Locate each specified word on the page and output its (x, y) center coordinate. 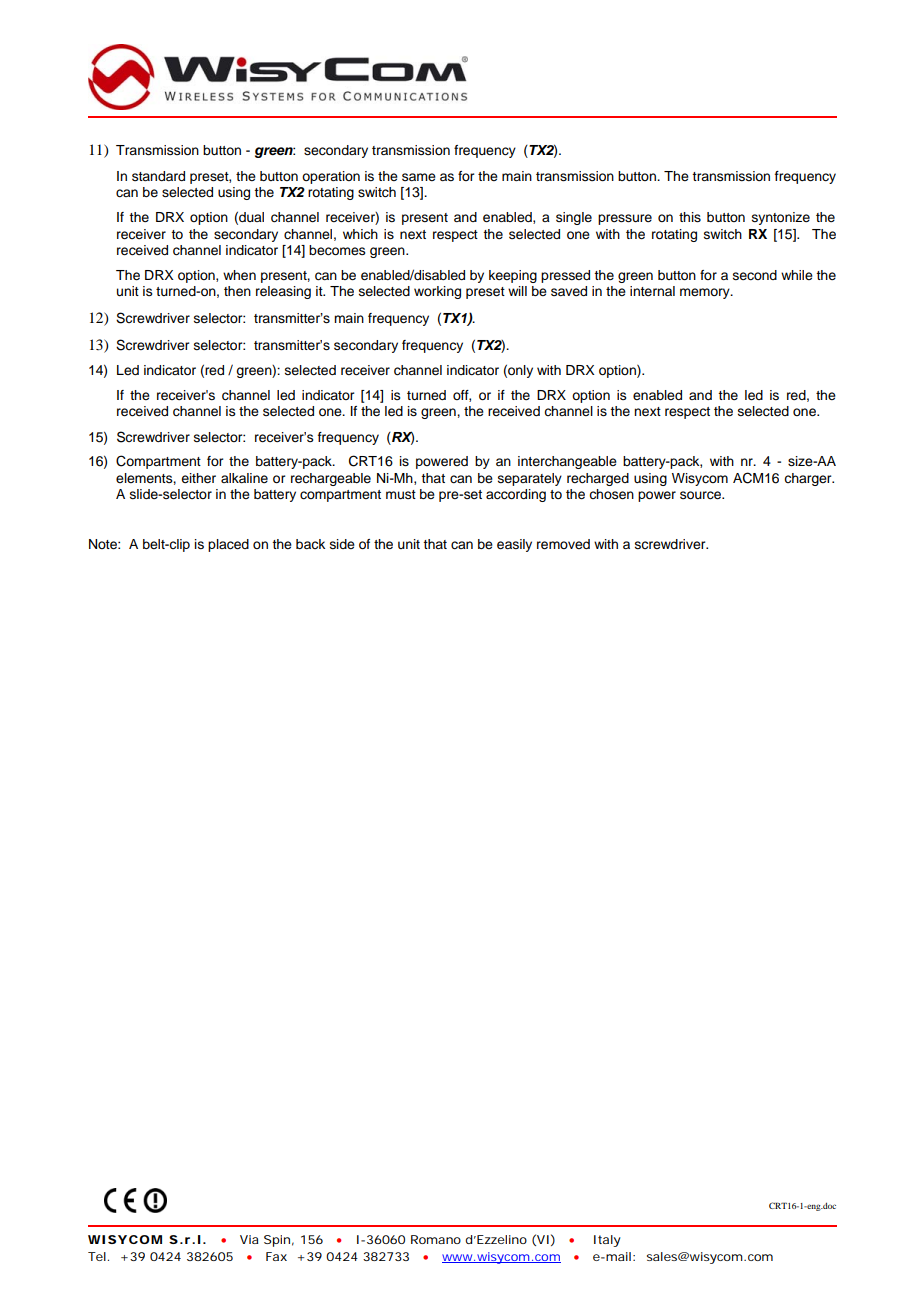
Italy (607, 1241)
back (310, 544)
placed (228, 545)
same (419, 177)
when (239, 275)
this (690, 217)
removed (563, 544)
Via (249, 1239)
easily (514, 545)
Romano (436, 1239)
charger (809, 479)
